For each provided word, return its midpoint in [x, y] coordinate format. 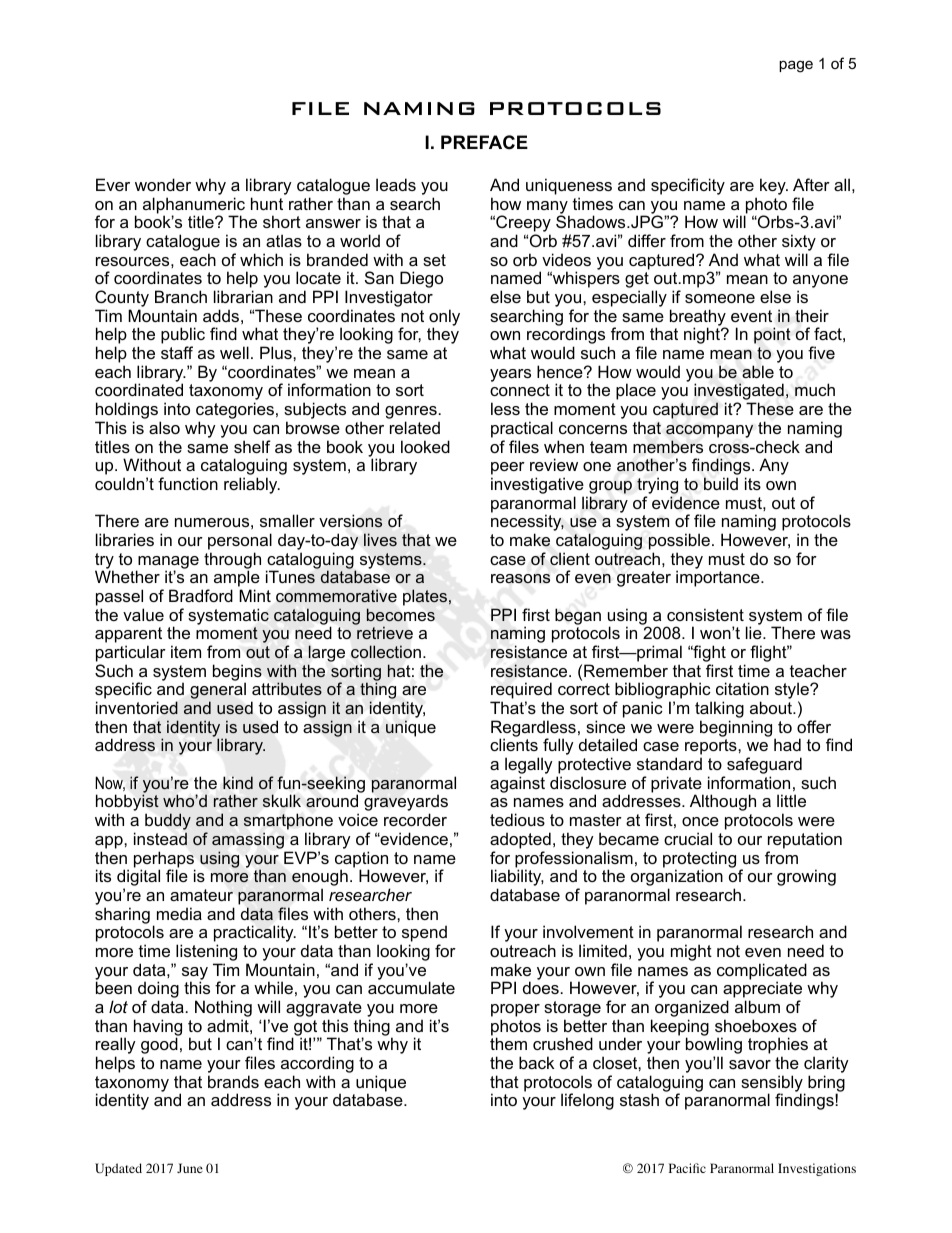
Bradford [201, 595]
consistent [705, 614]
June [190, 1168]
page [796, 66]
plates [426, 597]
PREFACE [484, 142]
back [536, 1062]
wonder [163, 184]
